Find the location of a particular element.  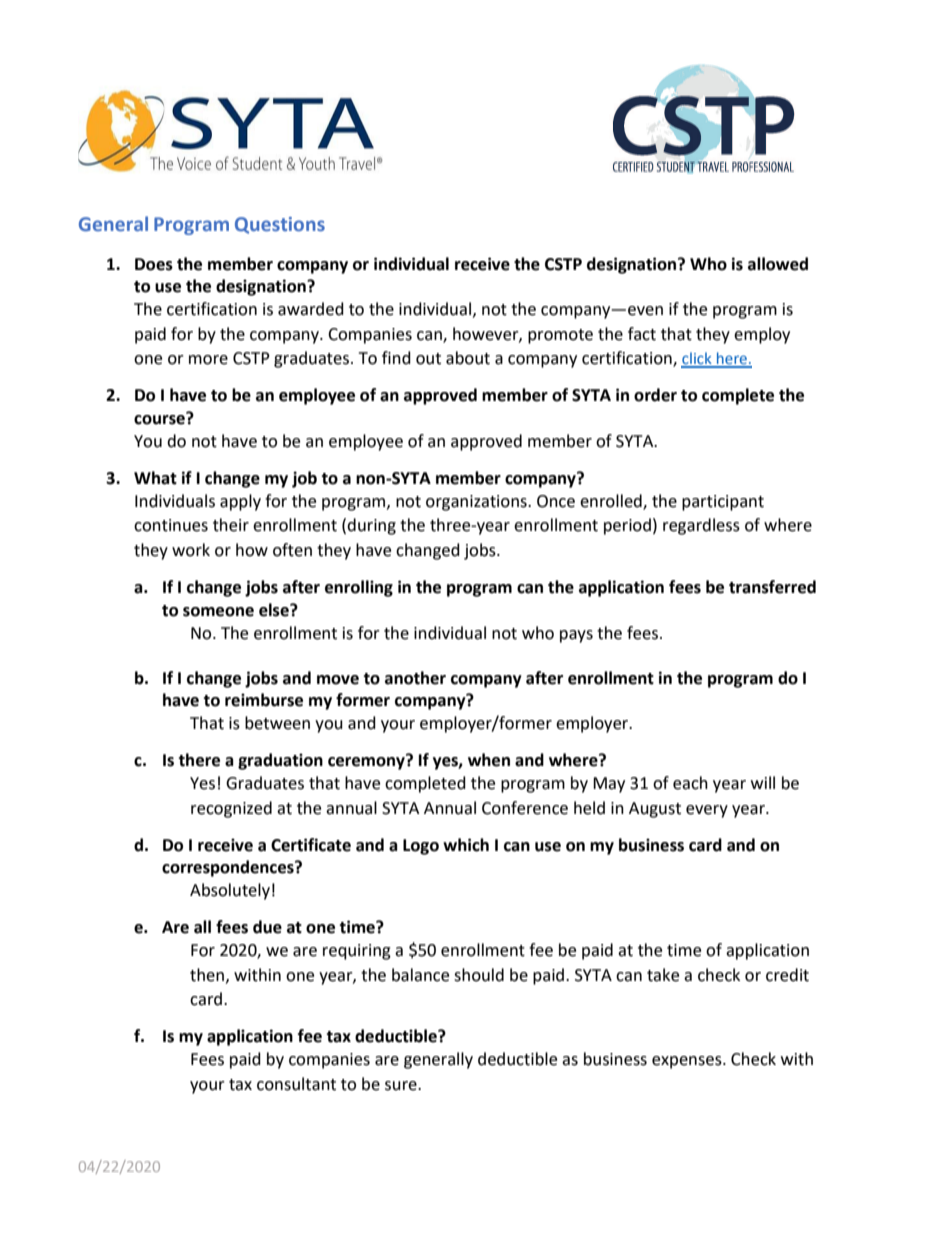

another is located at coordinates (415, 678).
